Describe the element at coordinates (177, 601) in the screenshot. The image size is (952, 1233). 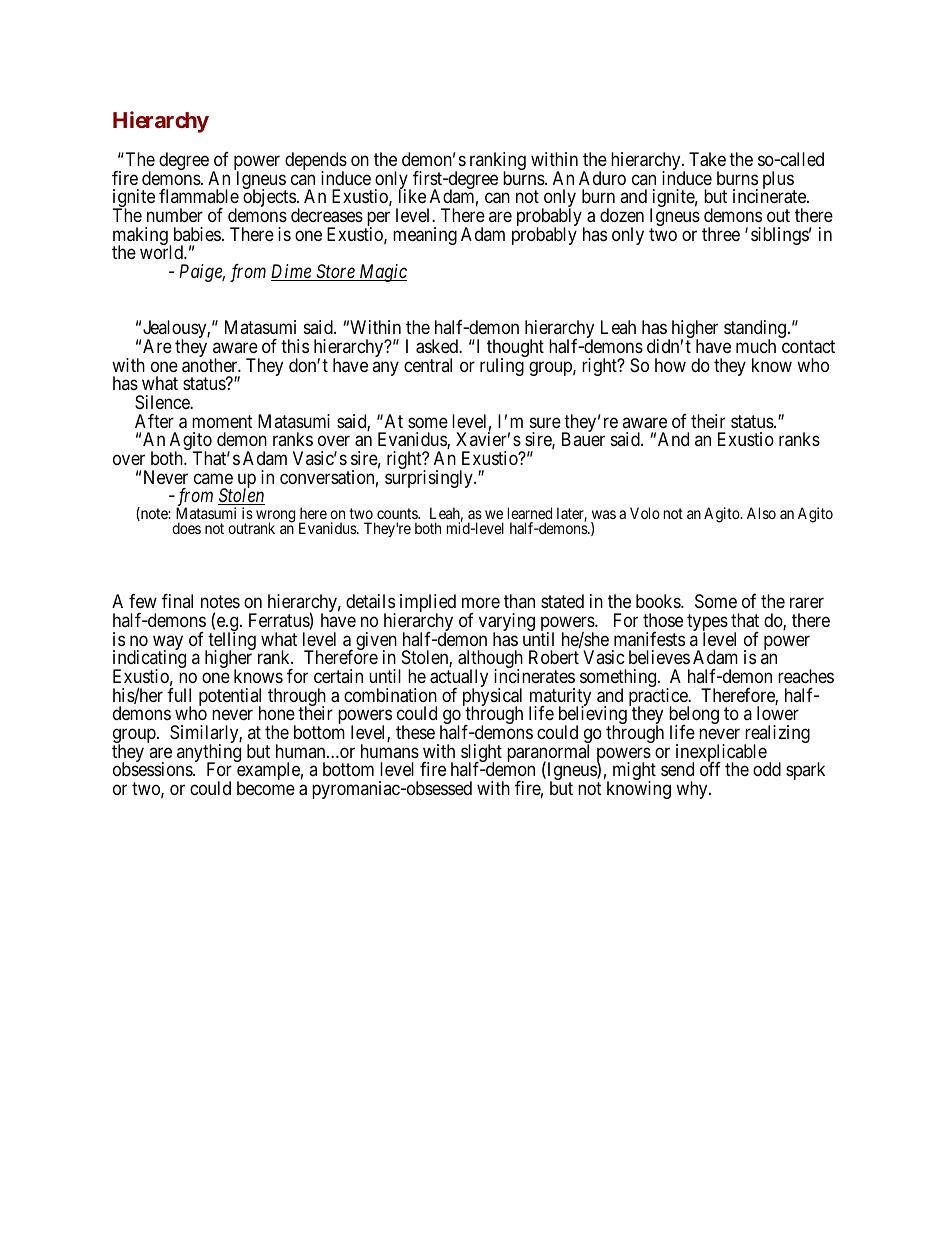
I see `final` at that location.
